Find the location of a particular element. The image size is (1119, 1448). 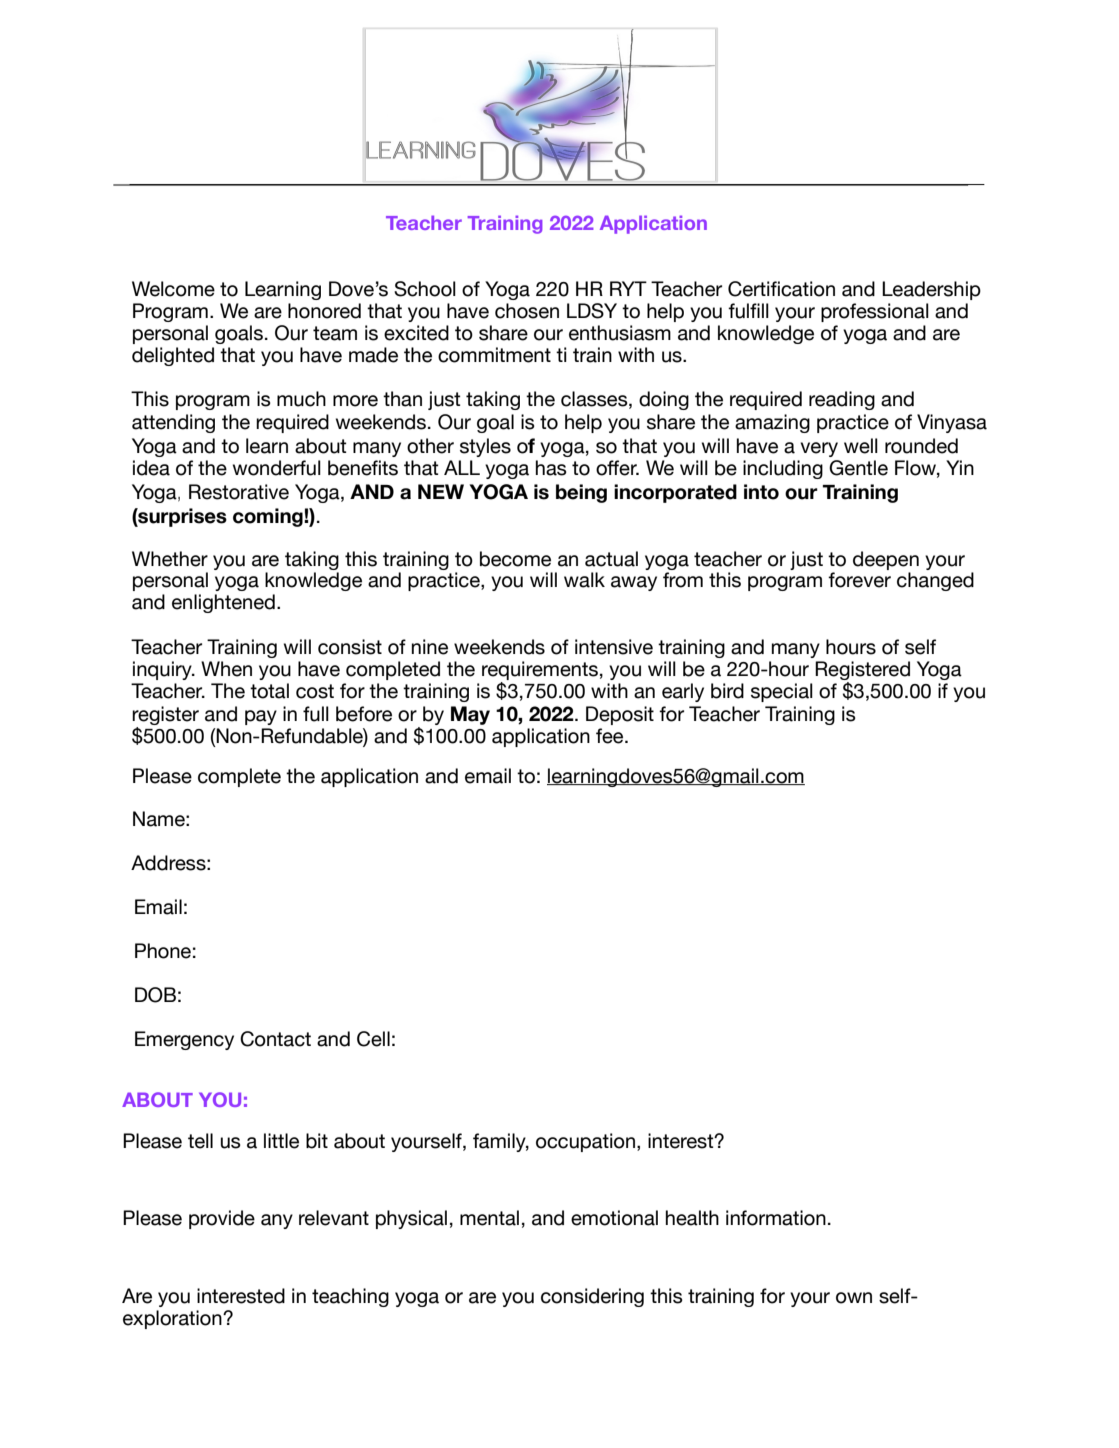

Contact is located at coordinates (275, 1039).
